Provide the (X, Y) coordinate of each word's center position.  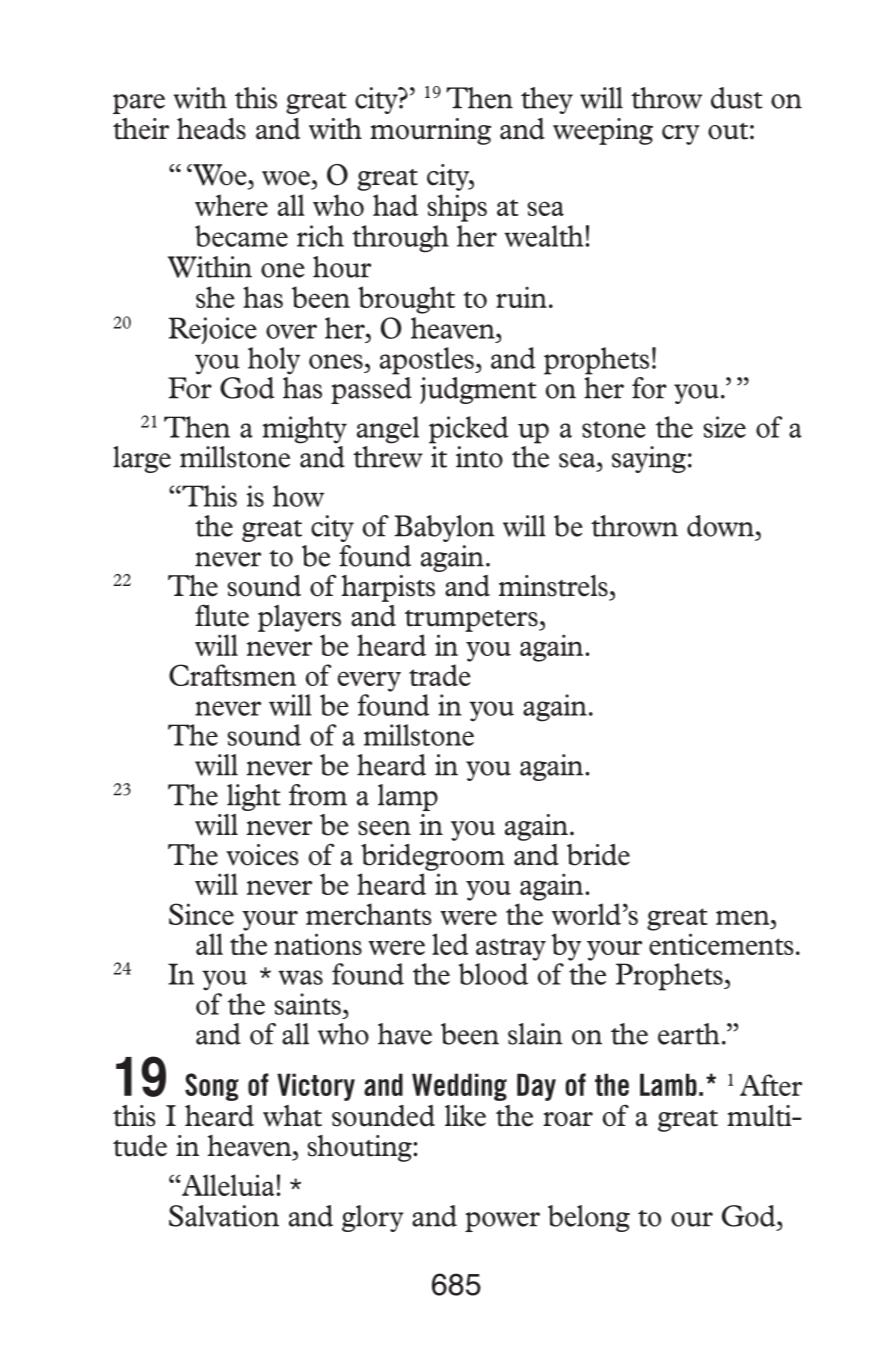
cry (681, 135)
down (720, 526)
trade (440, 675)
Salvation (224, 1216)
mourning (430, 131)
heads (211, 129)
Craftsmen (232, 675)
